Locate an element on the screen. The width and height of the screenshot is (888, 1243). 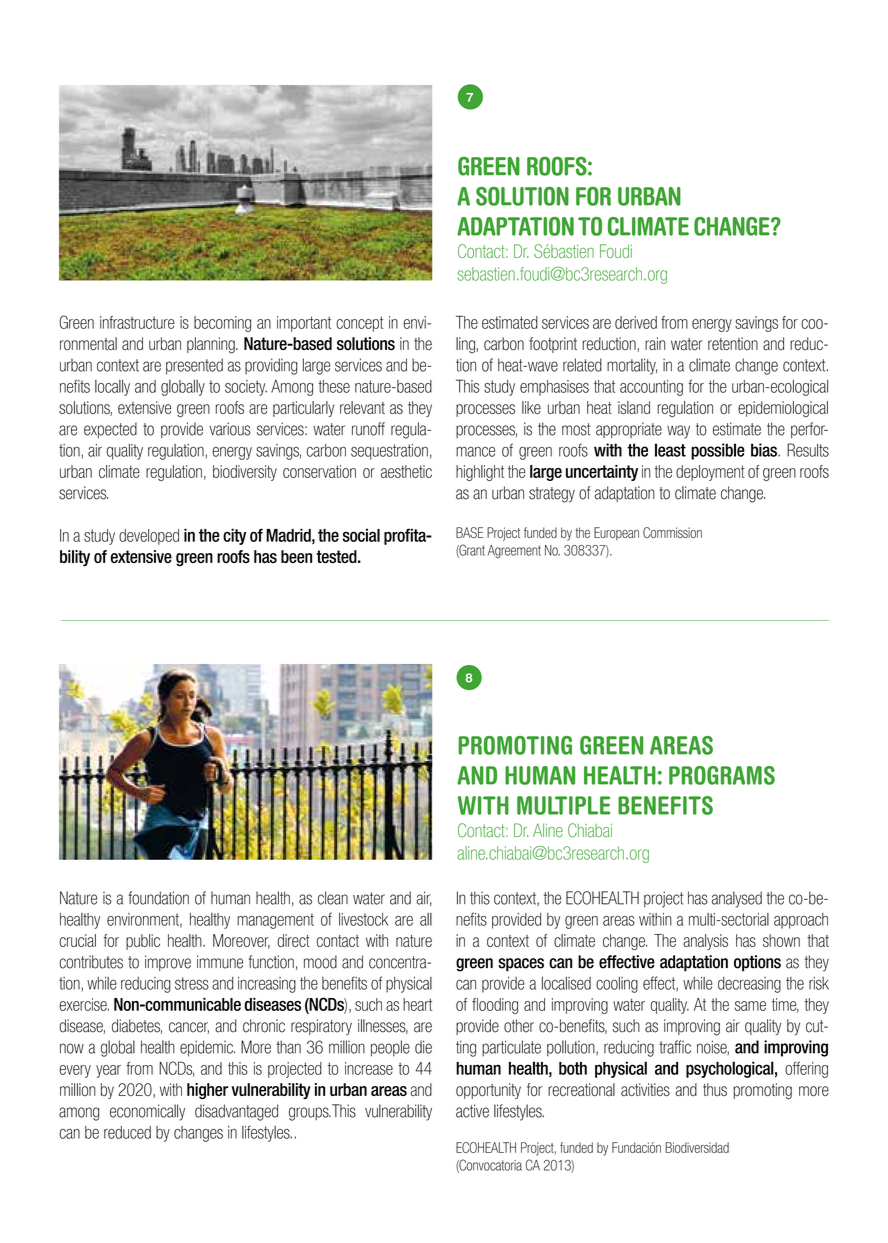
planning is located at coordinates (212, 345).
